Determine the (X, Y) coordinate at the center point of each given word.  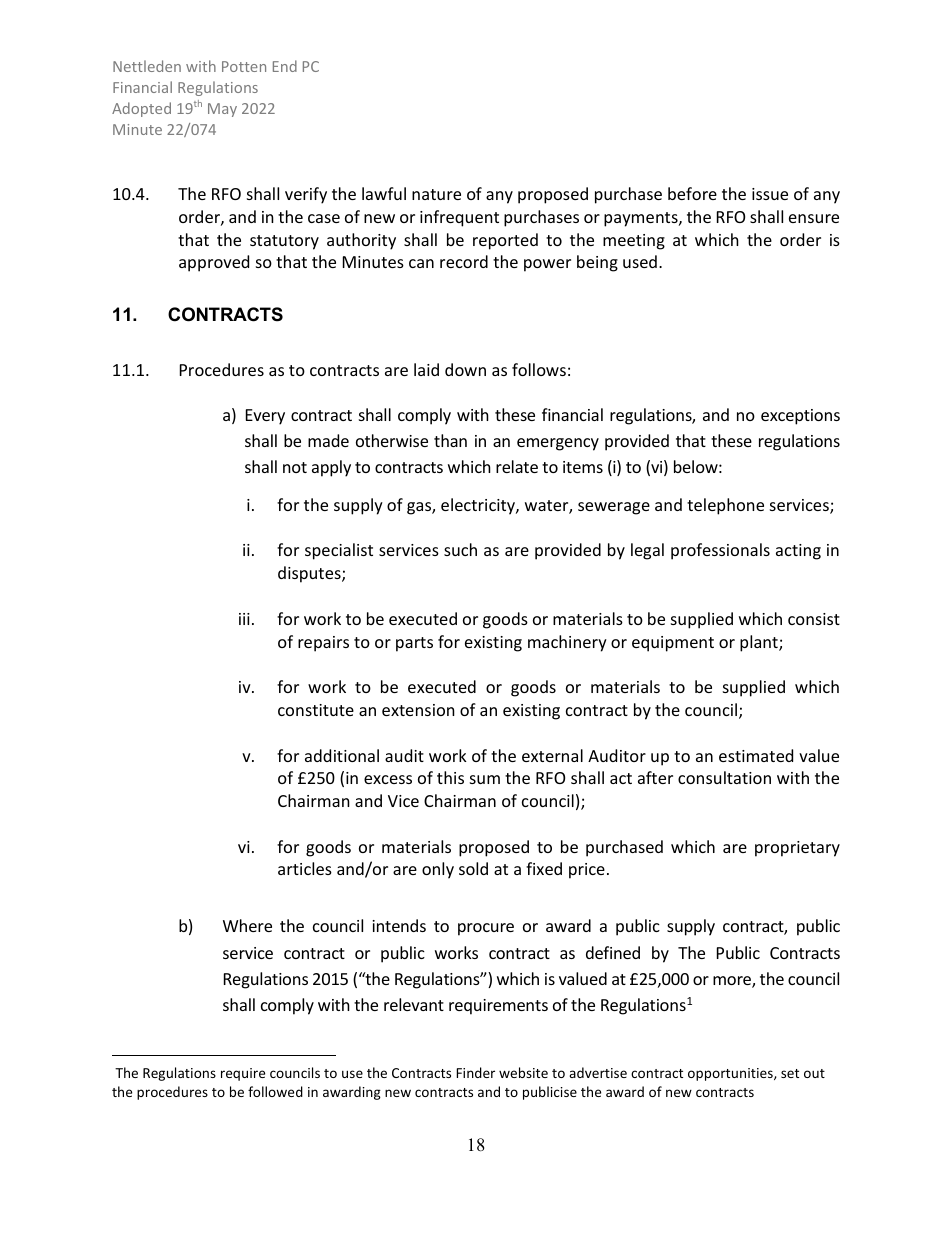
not (295, 467)
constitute (316, 710)
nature (436, 194)
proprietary (797, 849)
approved (214, 263)
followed (275, 1091)
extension (418, 710)
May (222, 110)
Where (247, 925)
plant (760, 643)
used (640, 261)
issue (770, 194)
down (465, 369)
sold (473, 868)
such (460, 549)
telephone (725, 506)
